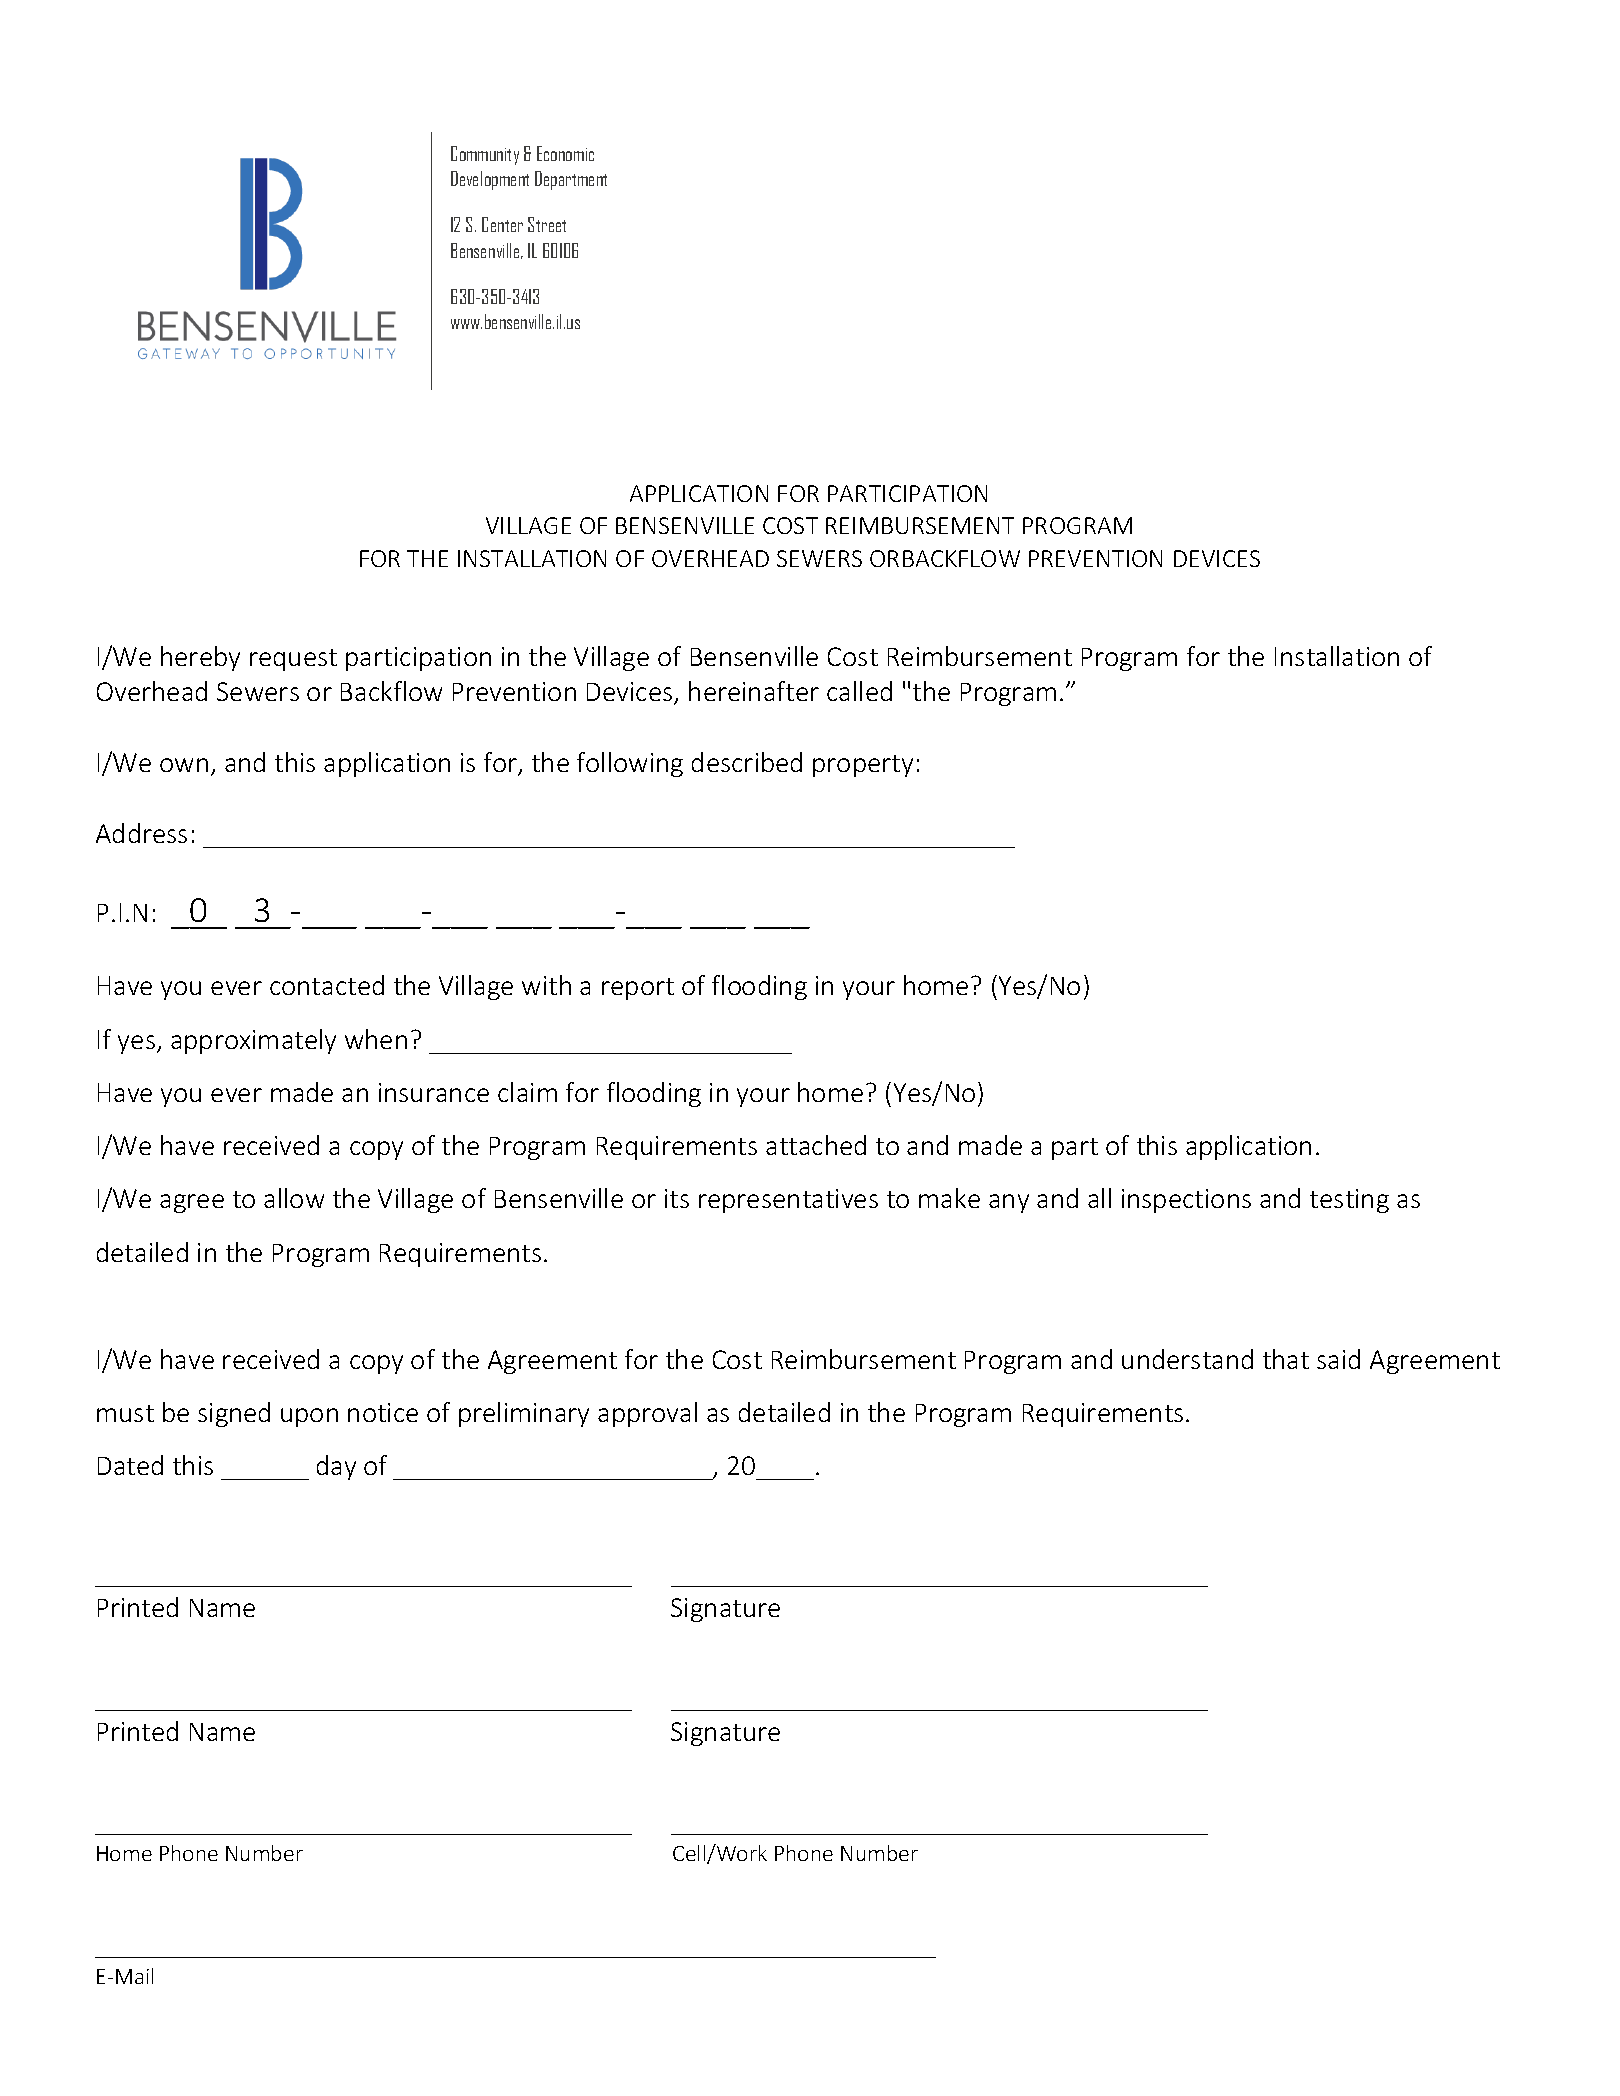  I want to click on upon, so click(309, 1417).
